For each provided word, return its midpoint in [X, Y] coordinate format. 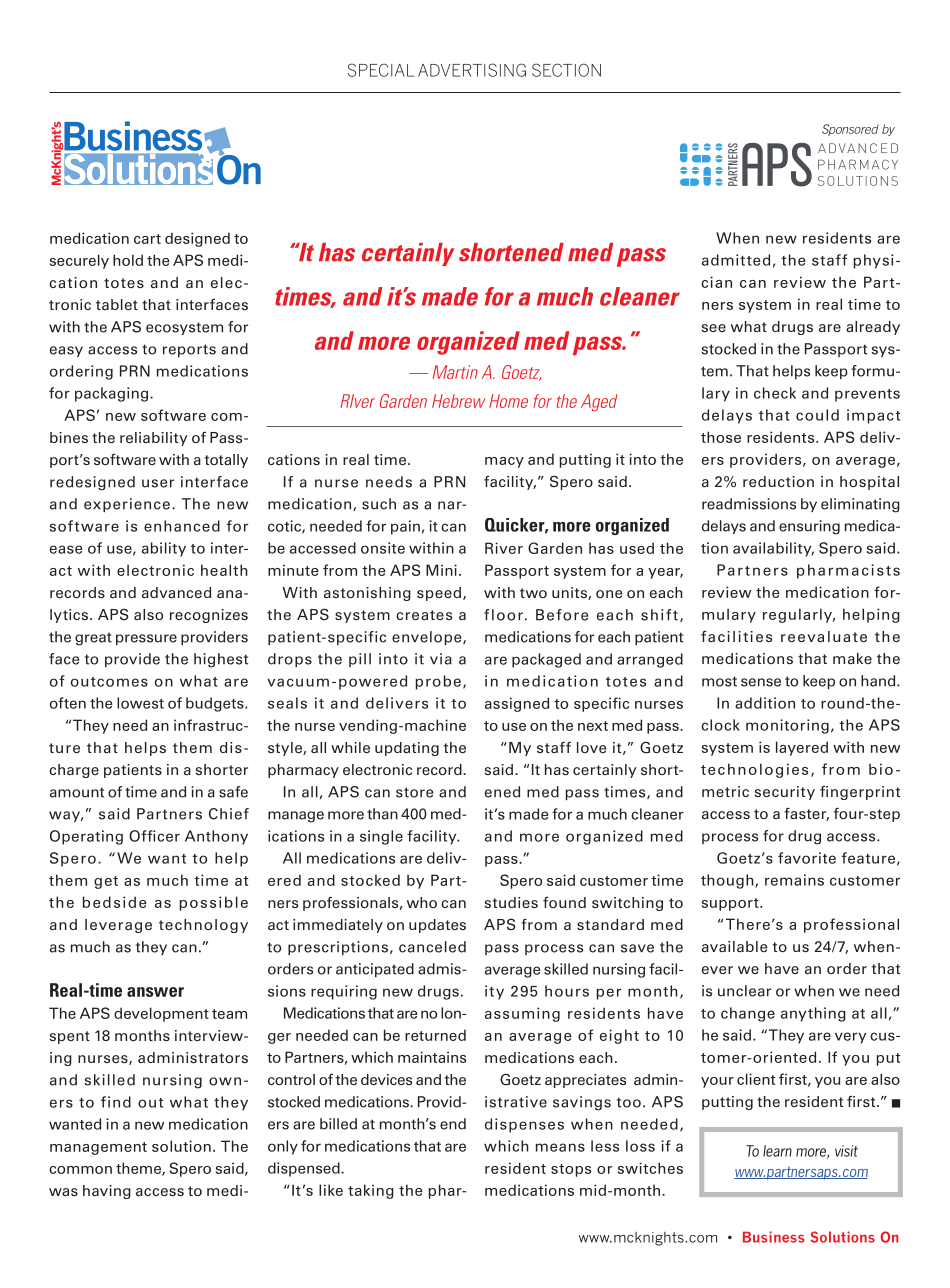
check [775, 393]
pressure [146, 639]
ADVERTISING [472, 70]
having [107, 1192]
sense [761, 682]
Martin [455, 372]
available [735, 946]
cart [147, 239]
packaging [111, 394]
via [441, 659]
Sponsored [850, 130]
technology [203, 926]
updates [437, 926]
